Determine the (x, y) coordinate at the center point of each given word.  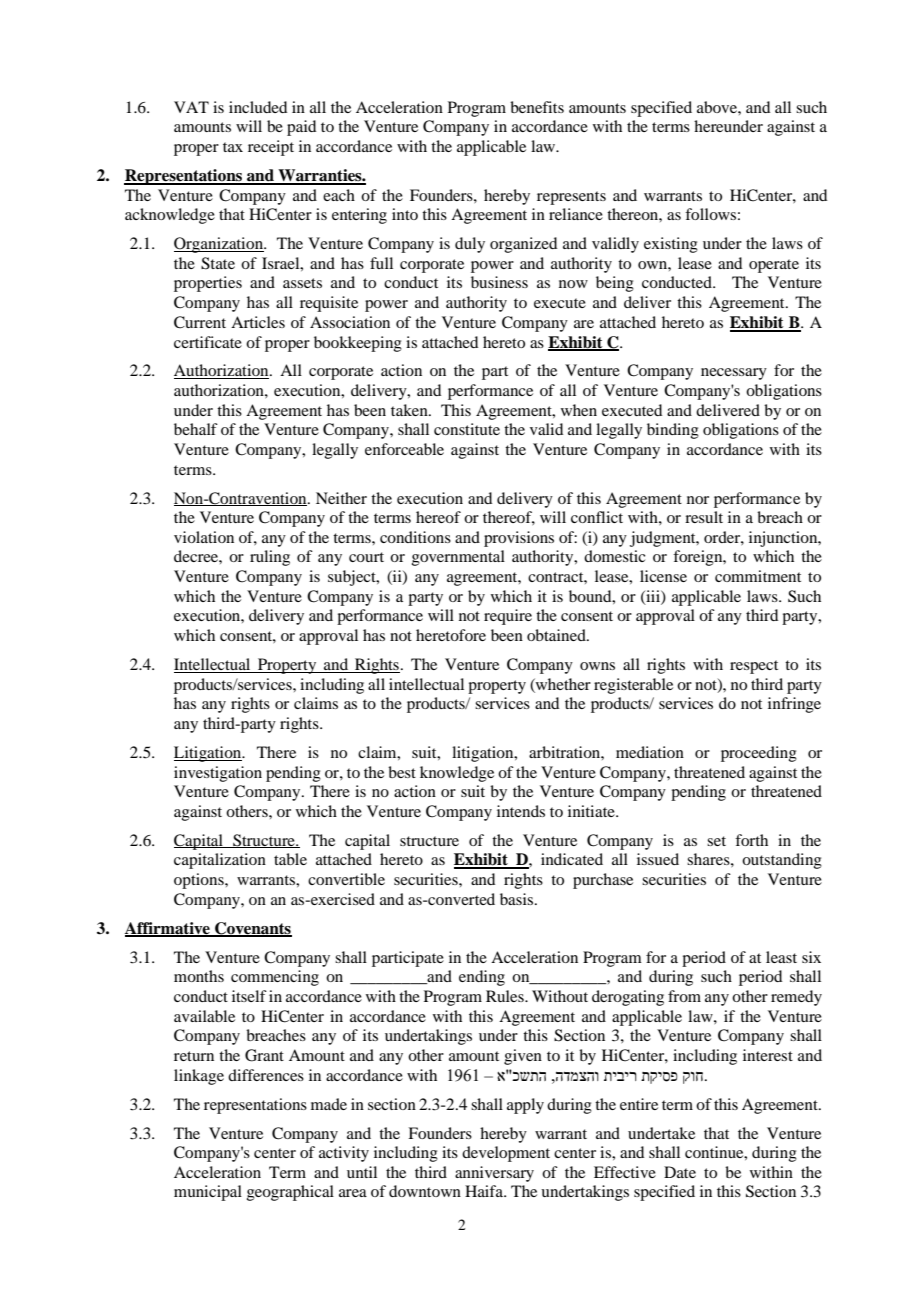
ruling (270, 558)
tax (233, 147)
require (508, 617)
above (718, 107)
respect (754, 667)
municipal (208, 1193)
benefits (537, 107)
